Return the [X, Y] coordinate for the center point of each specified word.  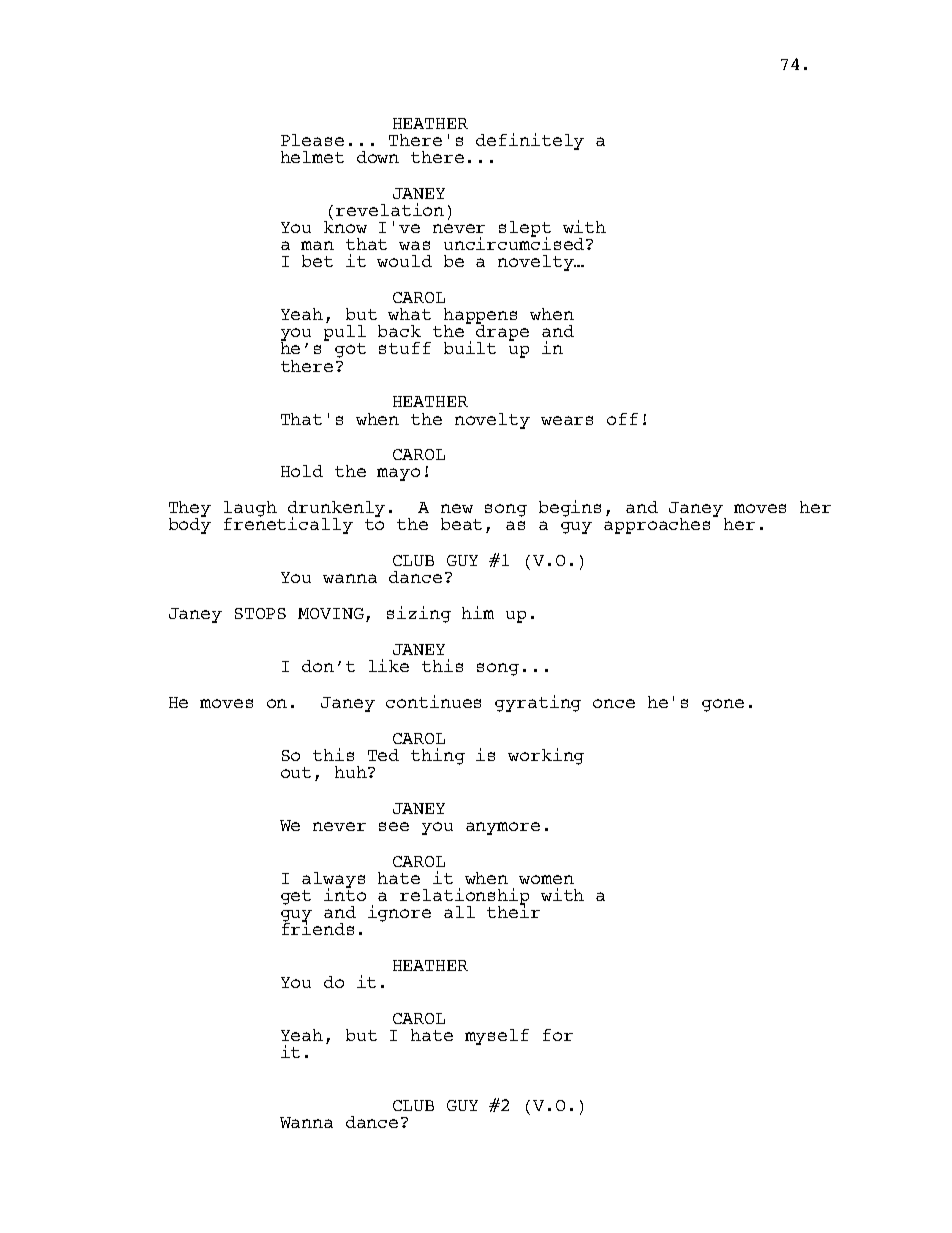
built [470, 347]
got [350, 350]
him [478, 612]
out [296, 772]
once [614, 703]
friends [318, 928]
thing [438, 756]
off [622, 419]
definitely [530, 141]
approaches [657, 526]
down [378, 157]
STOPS [260, 613]
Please [312, 140]
